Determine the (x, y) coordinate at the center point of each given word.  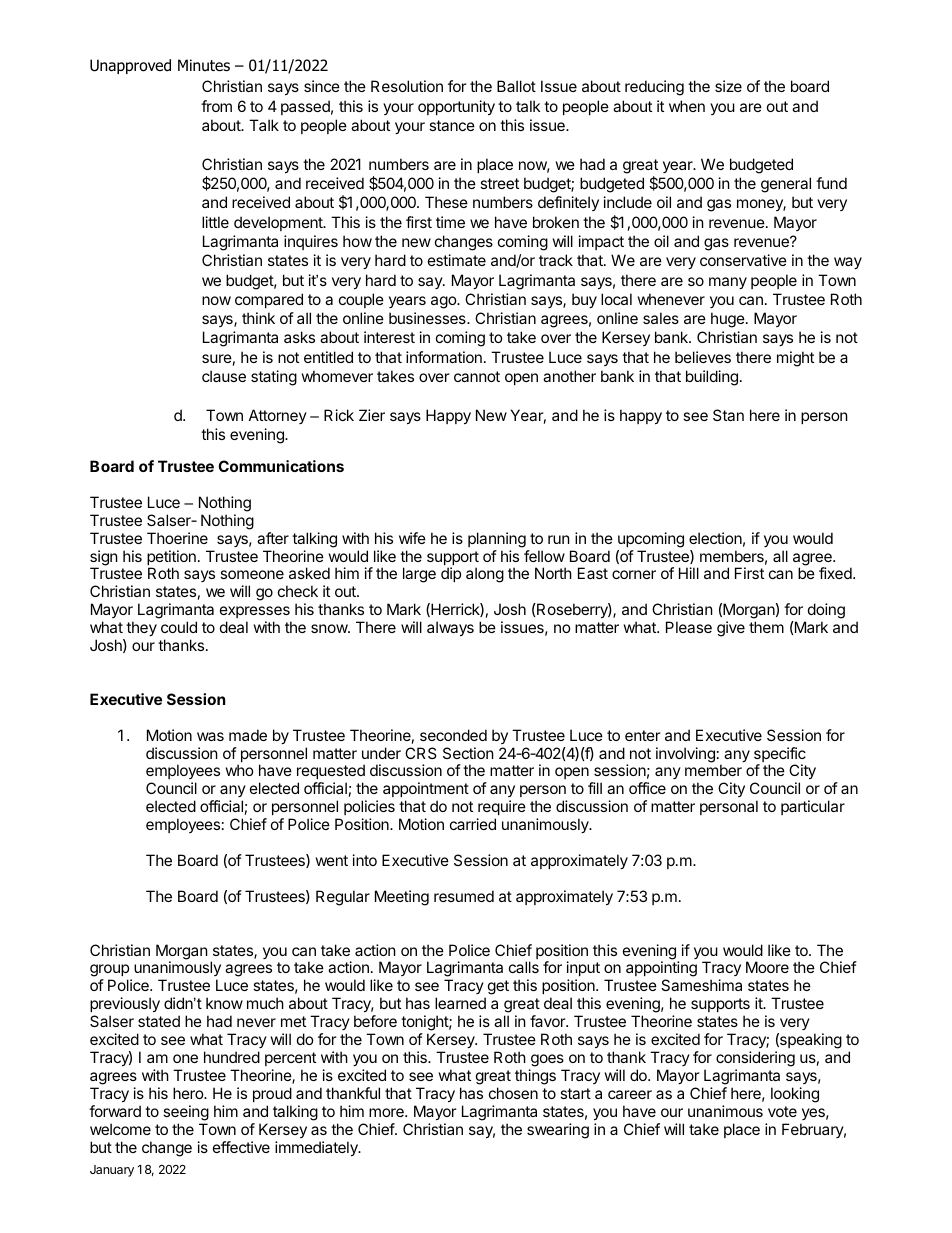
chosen (513, 1093)
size (728, 86)
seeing (186, 1113)
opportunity (456, 107)
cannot (477, 376)
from (216, 106)
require (502, 807)
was (210, 736)
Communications (281, 466)
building (712, 378)
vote (782, 1111)
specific (780, 756)
